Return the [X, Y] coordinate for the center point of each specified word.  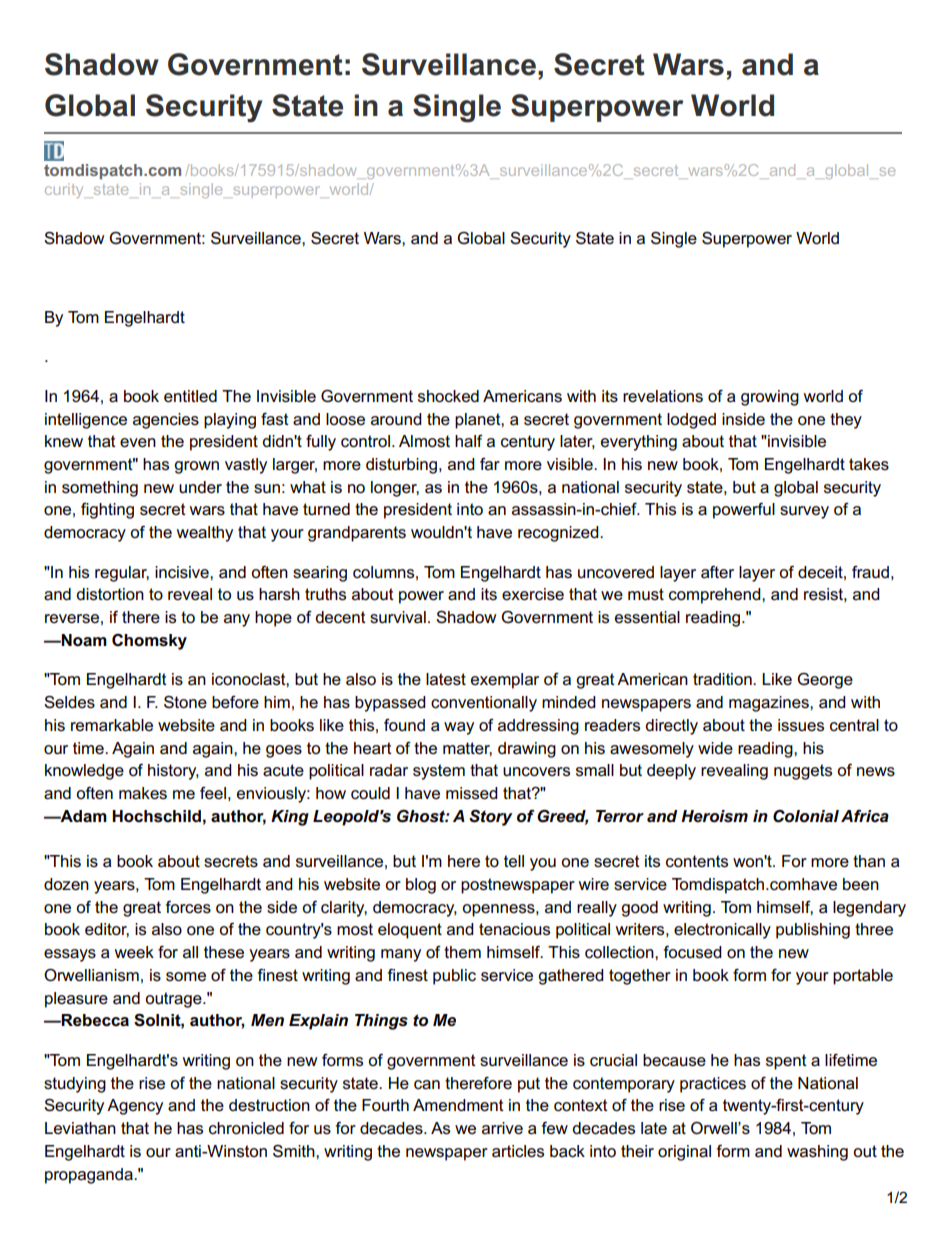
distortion [110, 594]
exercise [533, 594]
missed [472, 793]
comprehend [716, 596]
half [469, 441]
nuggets [803, 772]
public [454, 977]
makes [143, 793]
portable [863, 977]
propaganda [90, 1176]
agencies [166, 421]
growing [770, 398]
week [134, 952]
